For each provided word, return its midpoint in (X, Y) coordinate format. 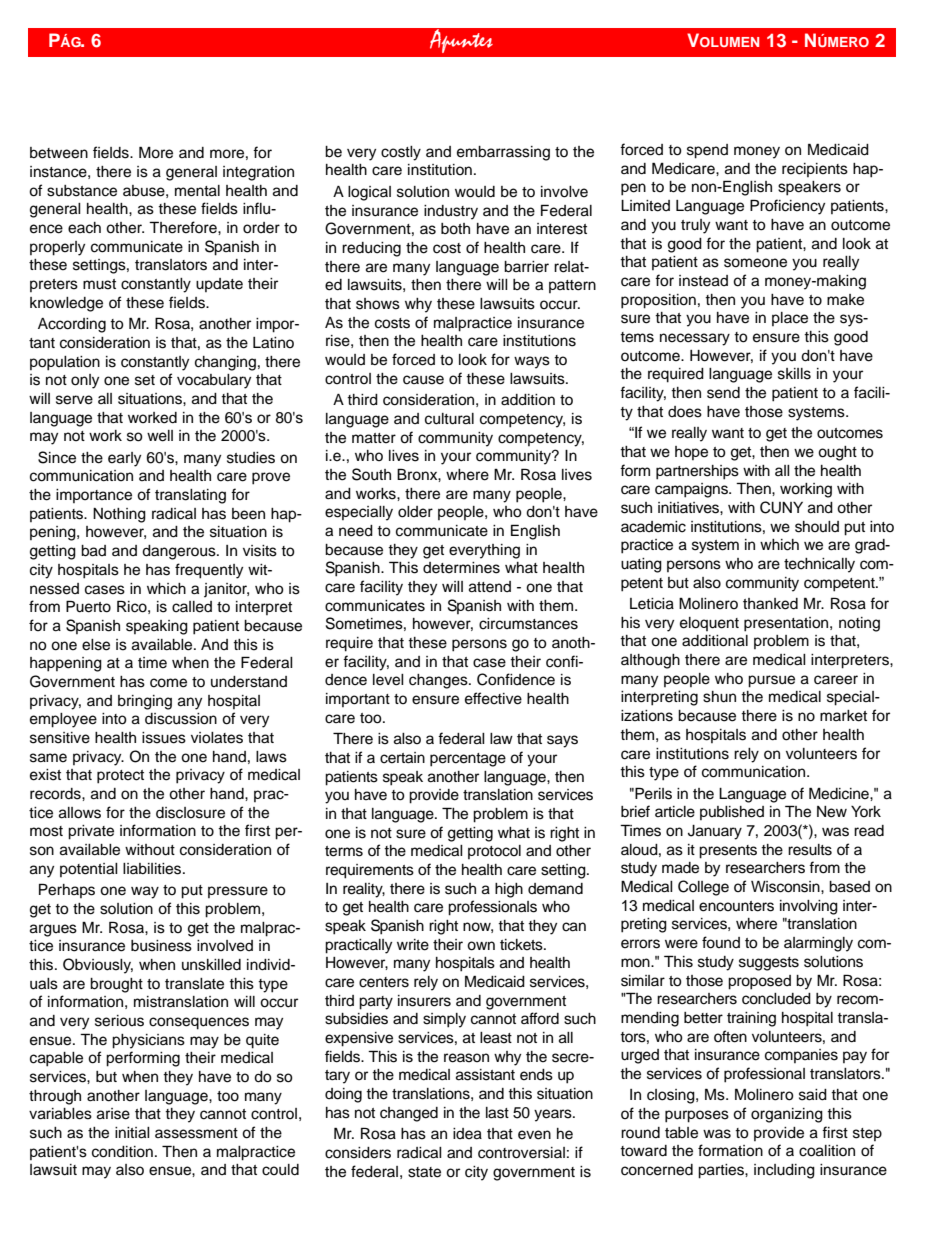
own (481, 946)
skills (794, 374)
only (85, 381)
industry (451, 212)
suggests (769, 964)
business (161, 946)
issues (164, 738)
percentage (468, 760)
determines (461, 568)
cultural (449, 419)
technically (819, 565)
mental (197, 191)
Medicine (840, 793)
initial (132, 1133)
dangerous (180, 552)
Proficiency (787, 207)
